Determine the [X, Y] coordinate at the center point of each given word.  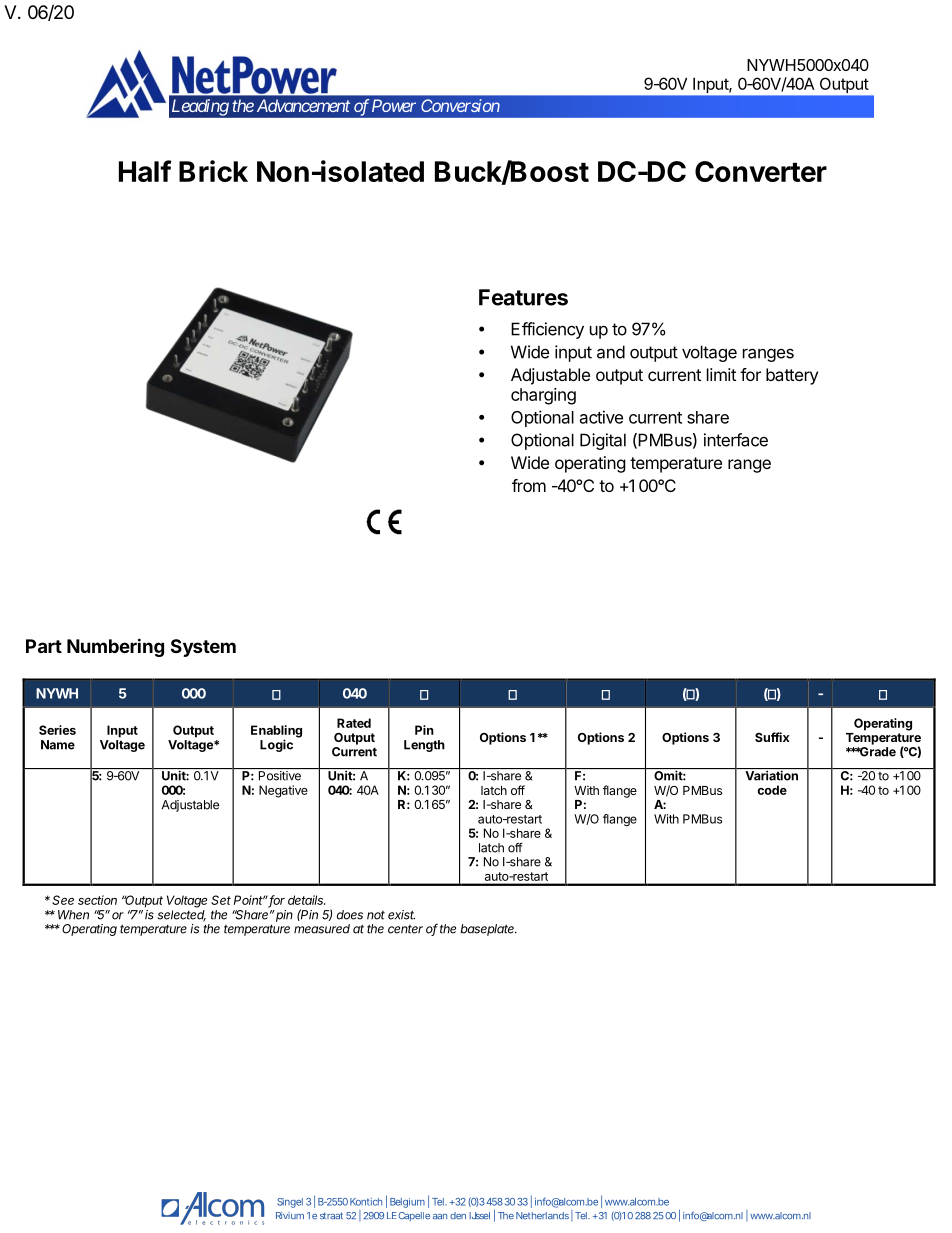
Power [394, 105]
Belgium [407, 1203]
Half [145, 171]
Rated [354, 723]
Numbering [115, 647]
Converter [761, 171]
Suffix [772, 737]
